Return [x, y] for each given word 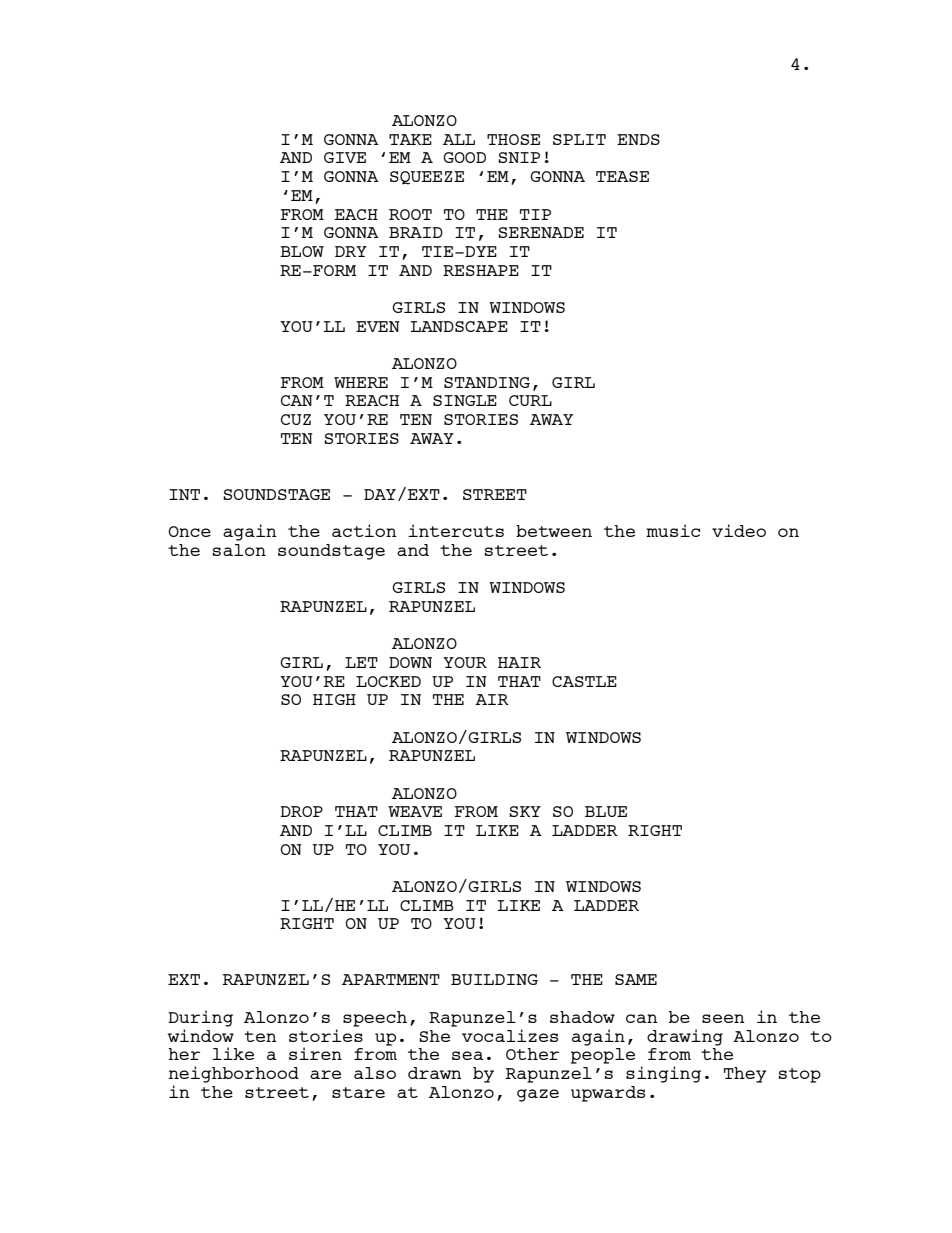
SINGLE [465, 400]
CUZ [296, 419]
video [739, 530]
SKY [525, 811]
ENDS [638, 139]
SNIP [519, 157]
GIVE [345, 157]
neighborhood [234, 1074]
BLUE [606, 811]
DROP [301, 811]
